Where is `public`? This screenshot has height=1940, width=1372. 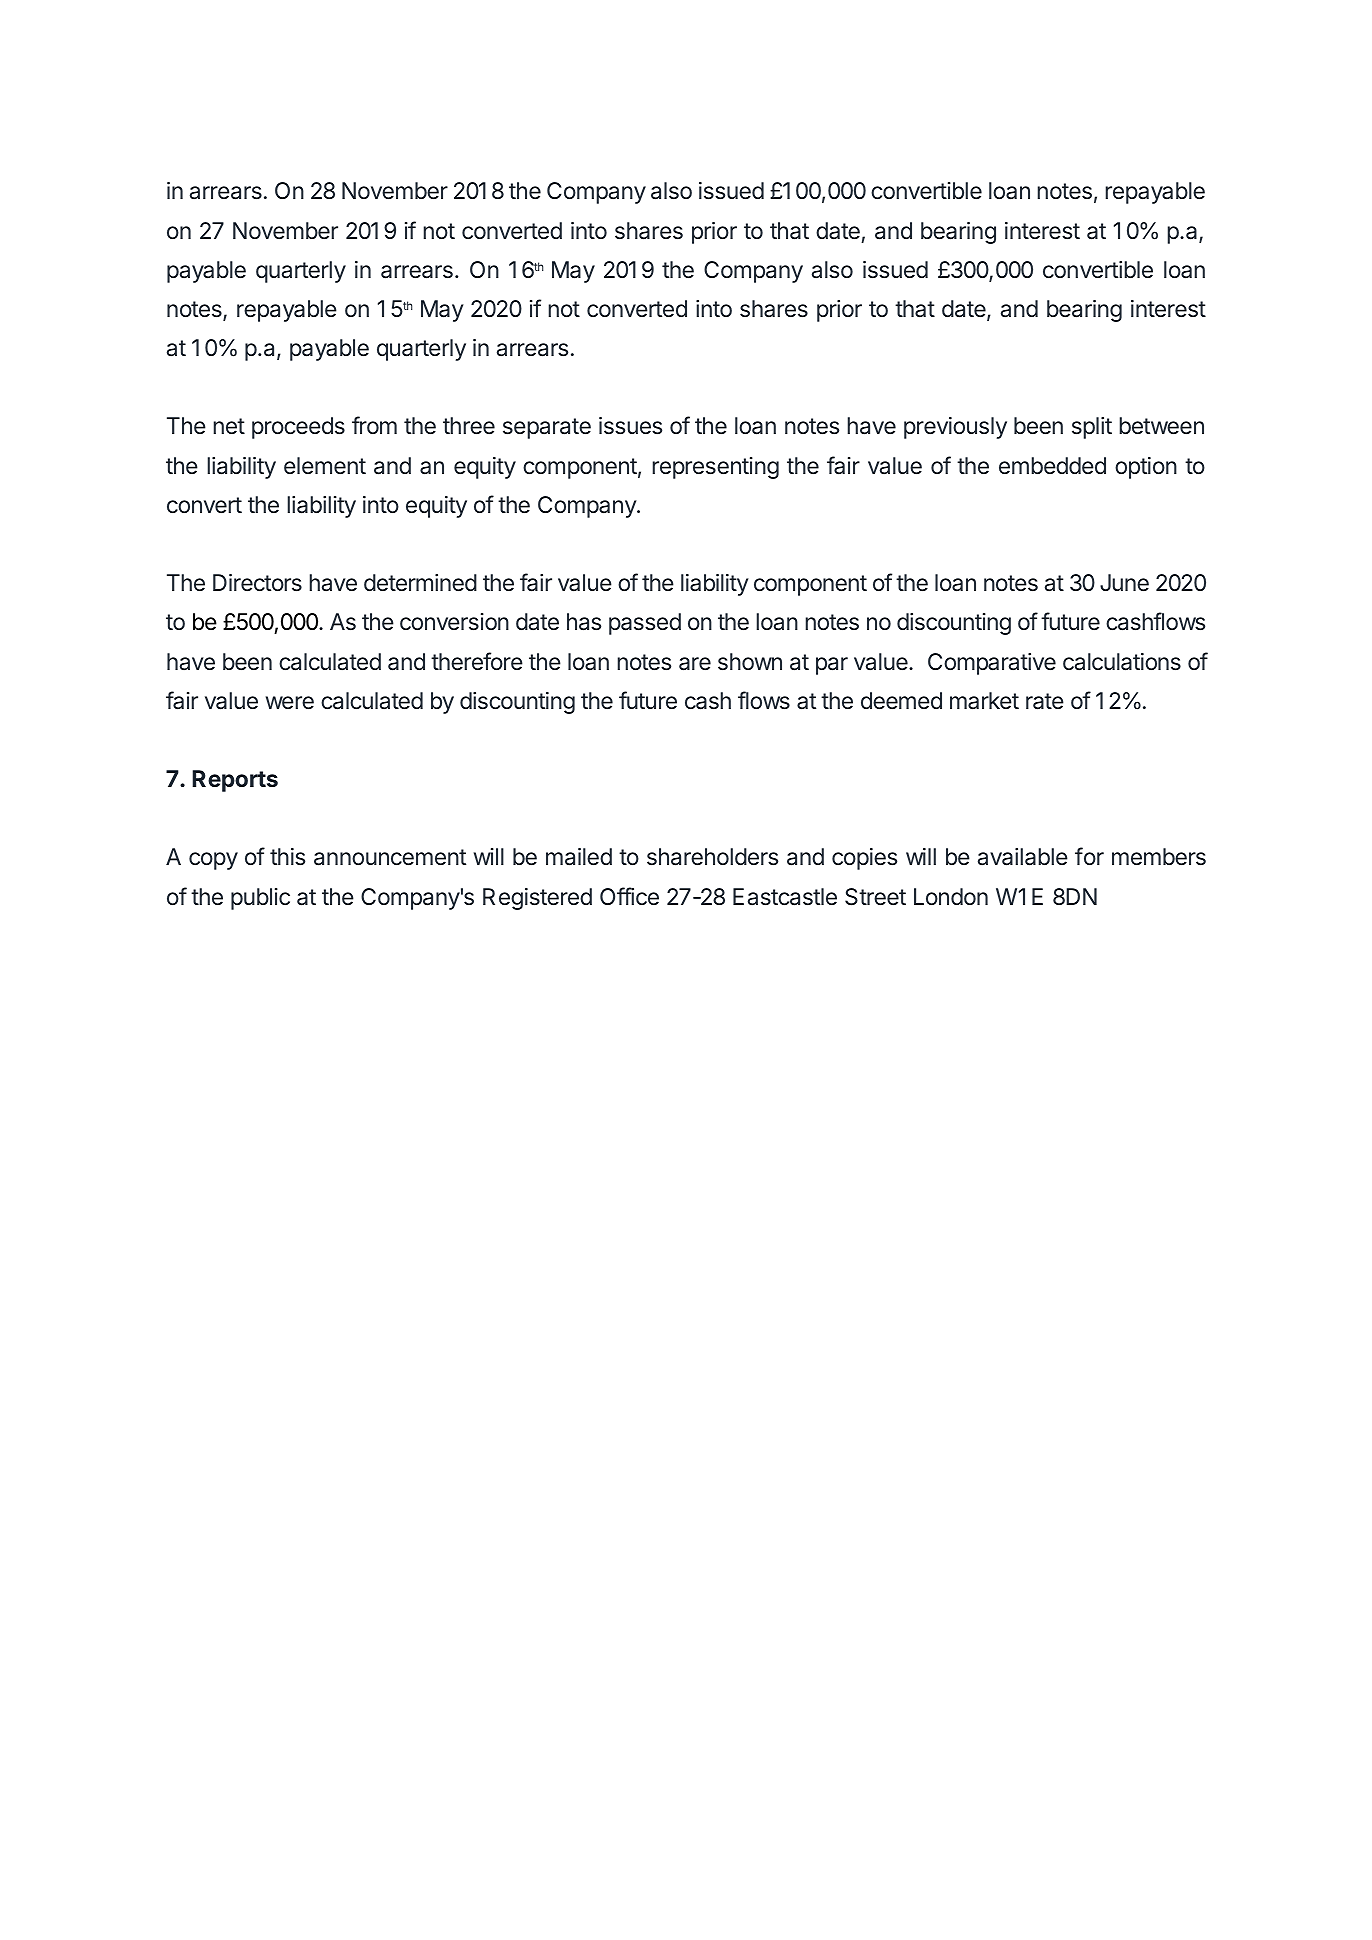 public is located at coordinates (260, 899).
